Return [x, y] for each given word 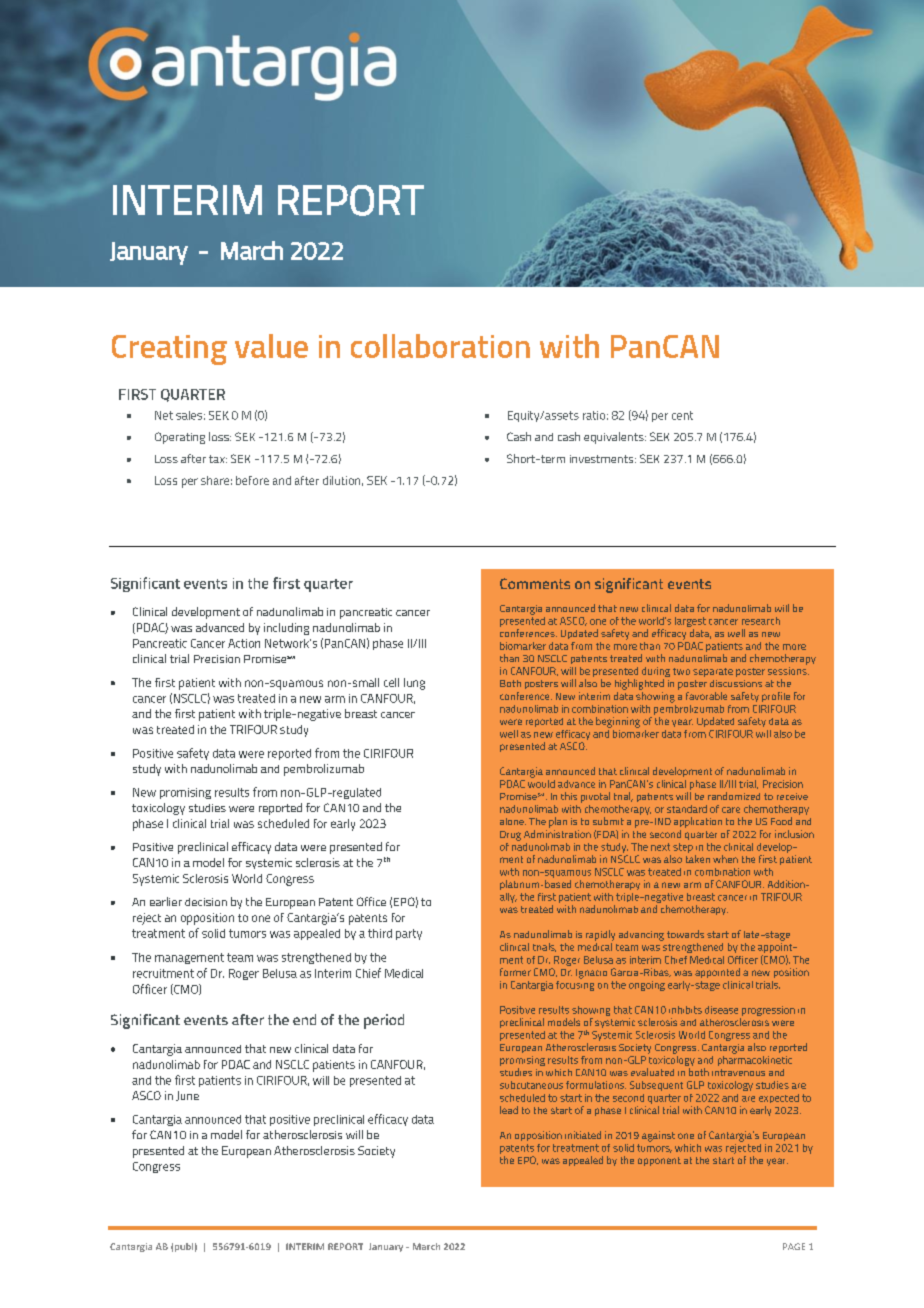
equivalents [615, 438]
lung [414, 684]
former [515, 972]
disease [721, 1010]
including [286, 629]
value [271, 346]
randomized [734, 796]
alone [513, 821]
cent [682, 415]
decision [206, 902]
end [304, 1019]
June [187, 1096]
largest [690, 623]
